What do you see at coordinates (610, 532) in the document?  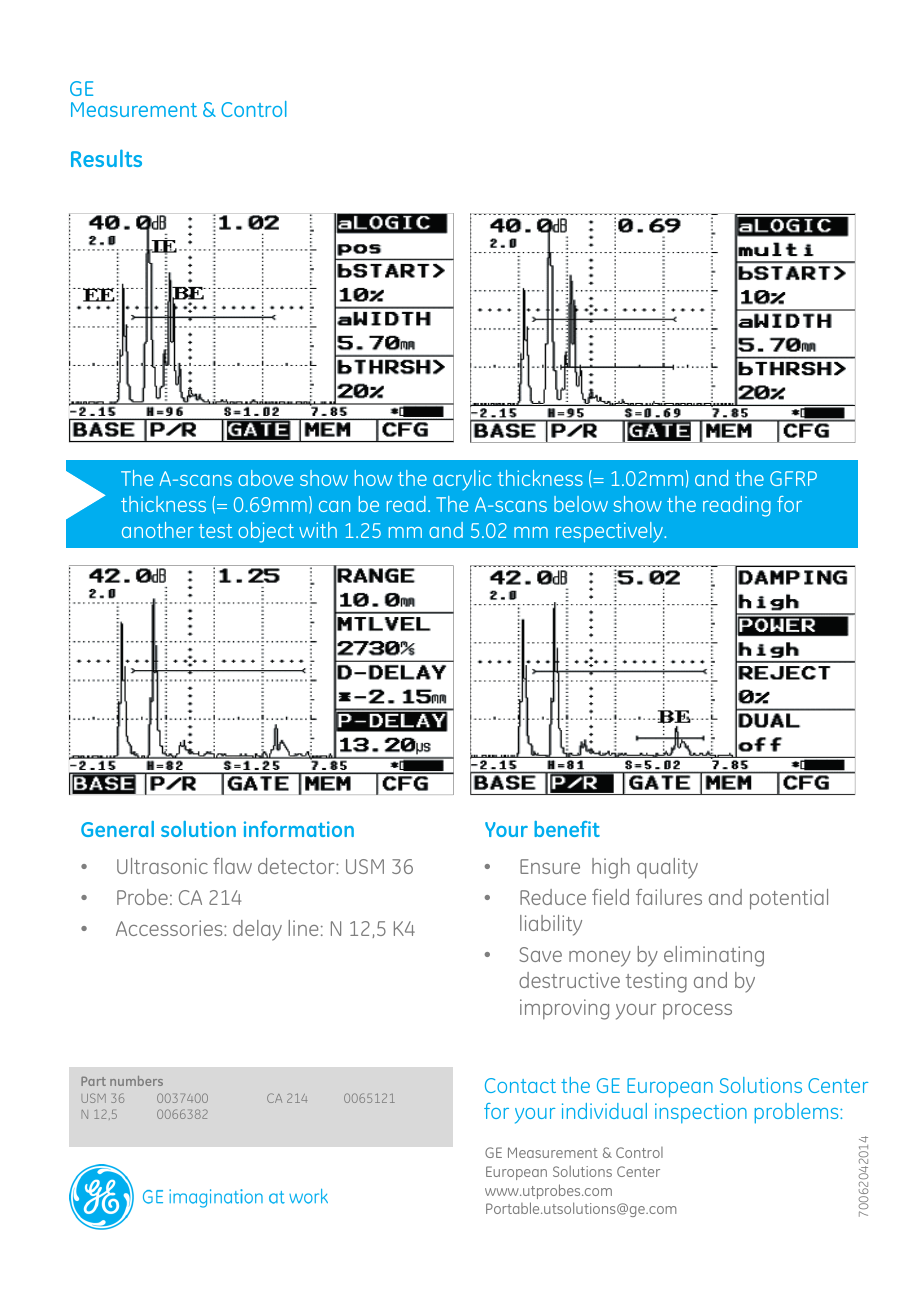 I see `respectively` at bounding box center [610, 532].
